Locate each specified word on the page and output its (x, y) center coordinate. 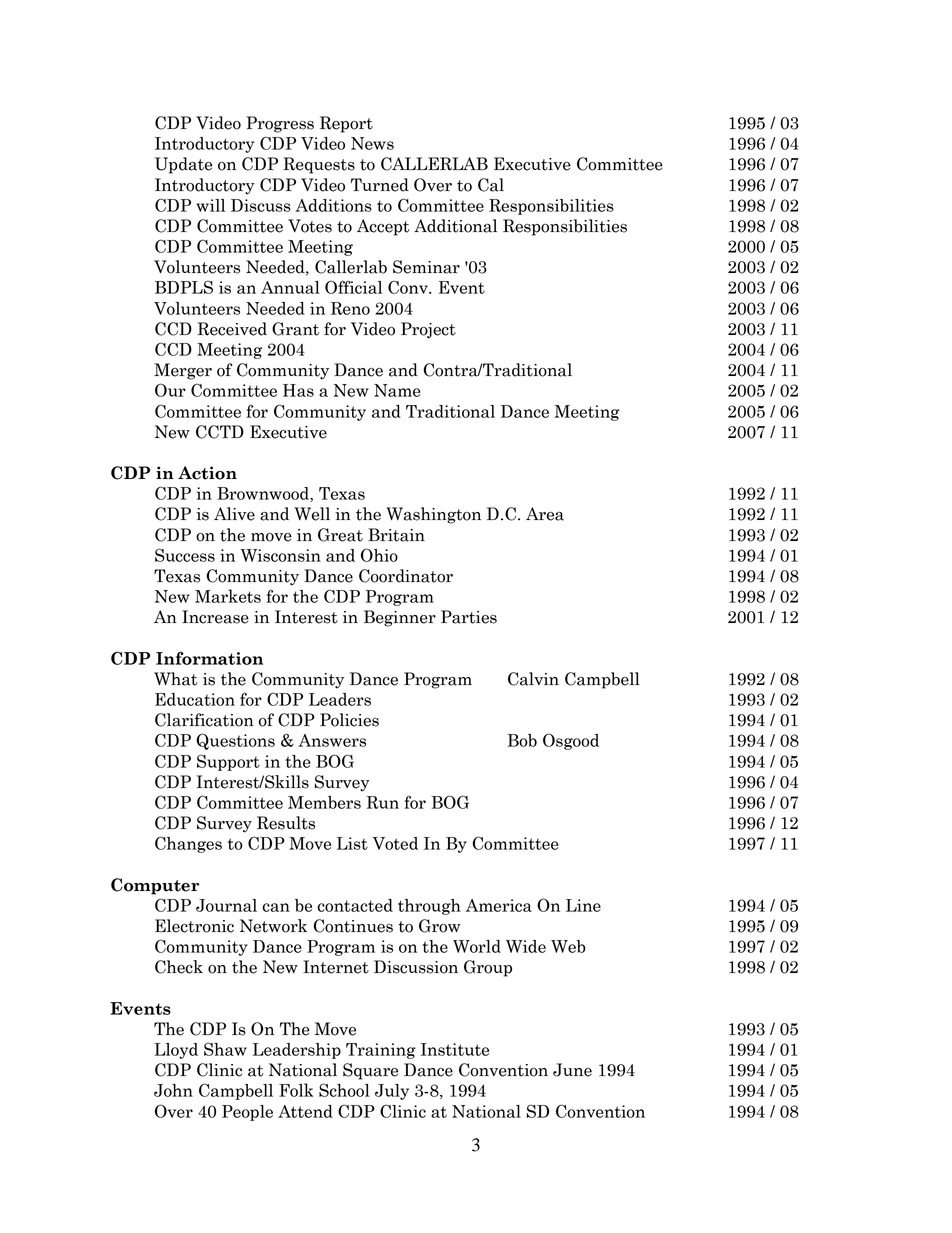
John (173, 1090)
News (372, 143)
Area (545, 514)
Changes (188, 844)
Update (183, 165)
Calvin (533, 679)
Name (397, 390)
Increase (215, 617)
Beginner (400, 618)
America (499, 905)
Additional (455, 226)
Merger (183, 371)
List (352, 843)
